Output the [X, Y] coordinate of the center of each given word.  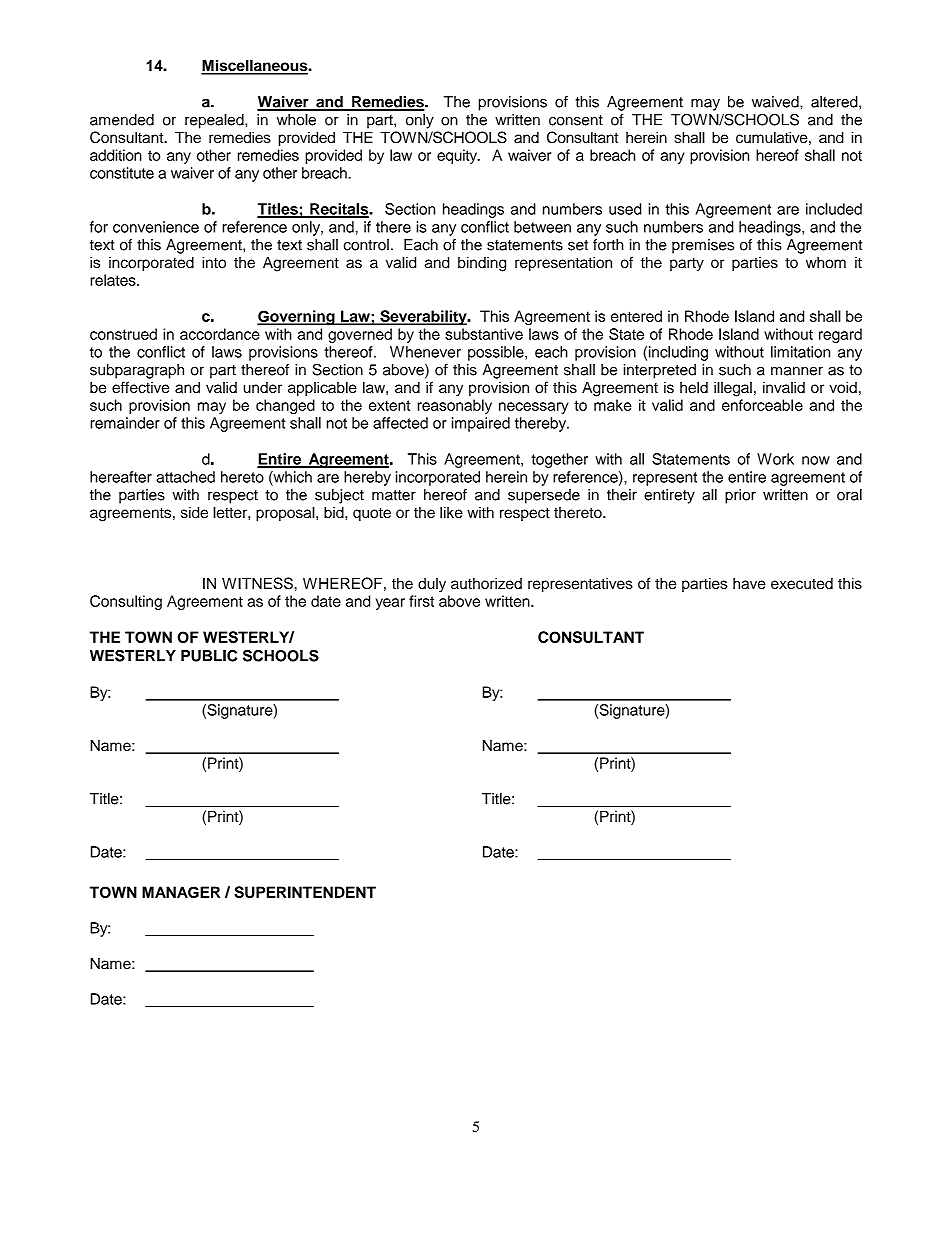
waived [776, 102]
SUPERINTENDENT [305, 892]
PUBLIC [209, 655]
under [262, 387]
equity [458, 156]
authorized [486, 583]
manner [797, 371]
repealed [215, 121]
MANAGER [181, 892]
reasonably [454, 406]
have [749, 583]
